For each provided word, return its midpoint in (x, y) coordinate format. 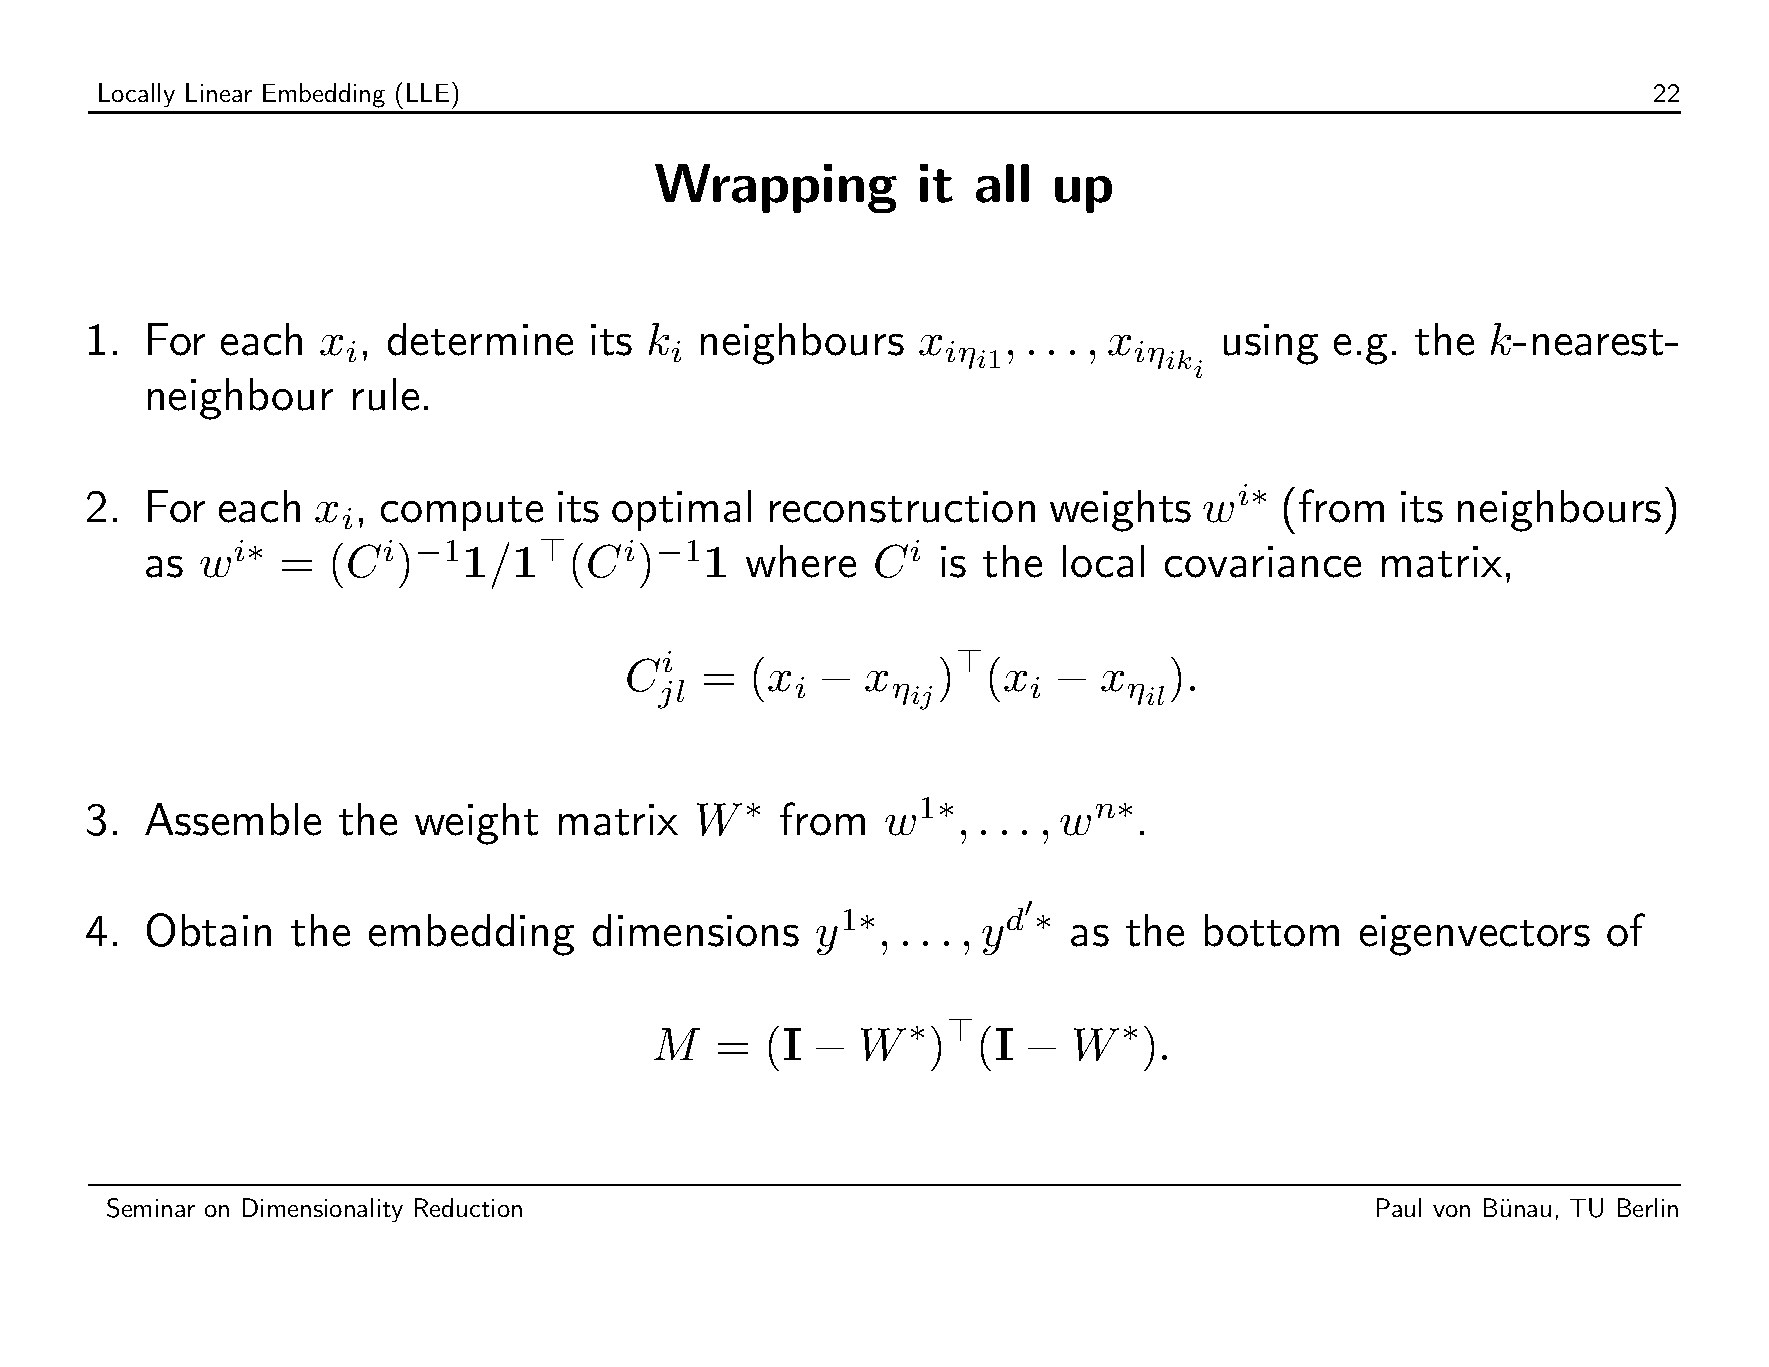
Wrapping (776, 188)
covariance (1263, 562)
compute (462, 513)
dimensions (696, 930)
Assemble (233, 819)
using (1271, 344)
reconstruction (902, 507)
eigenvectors (1475, 935)
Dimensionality (323, 1210)
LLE (428, 92)
